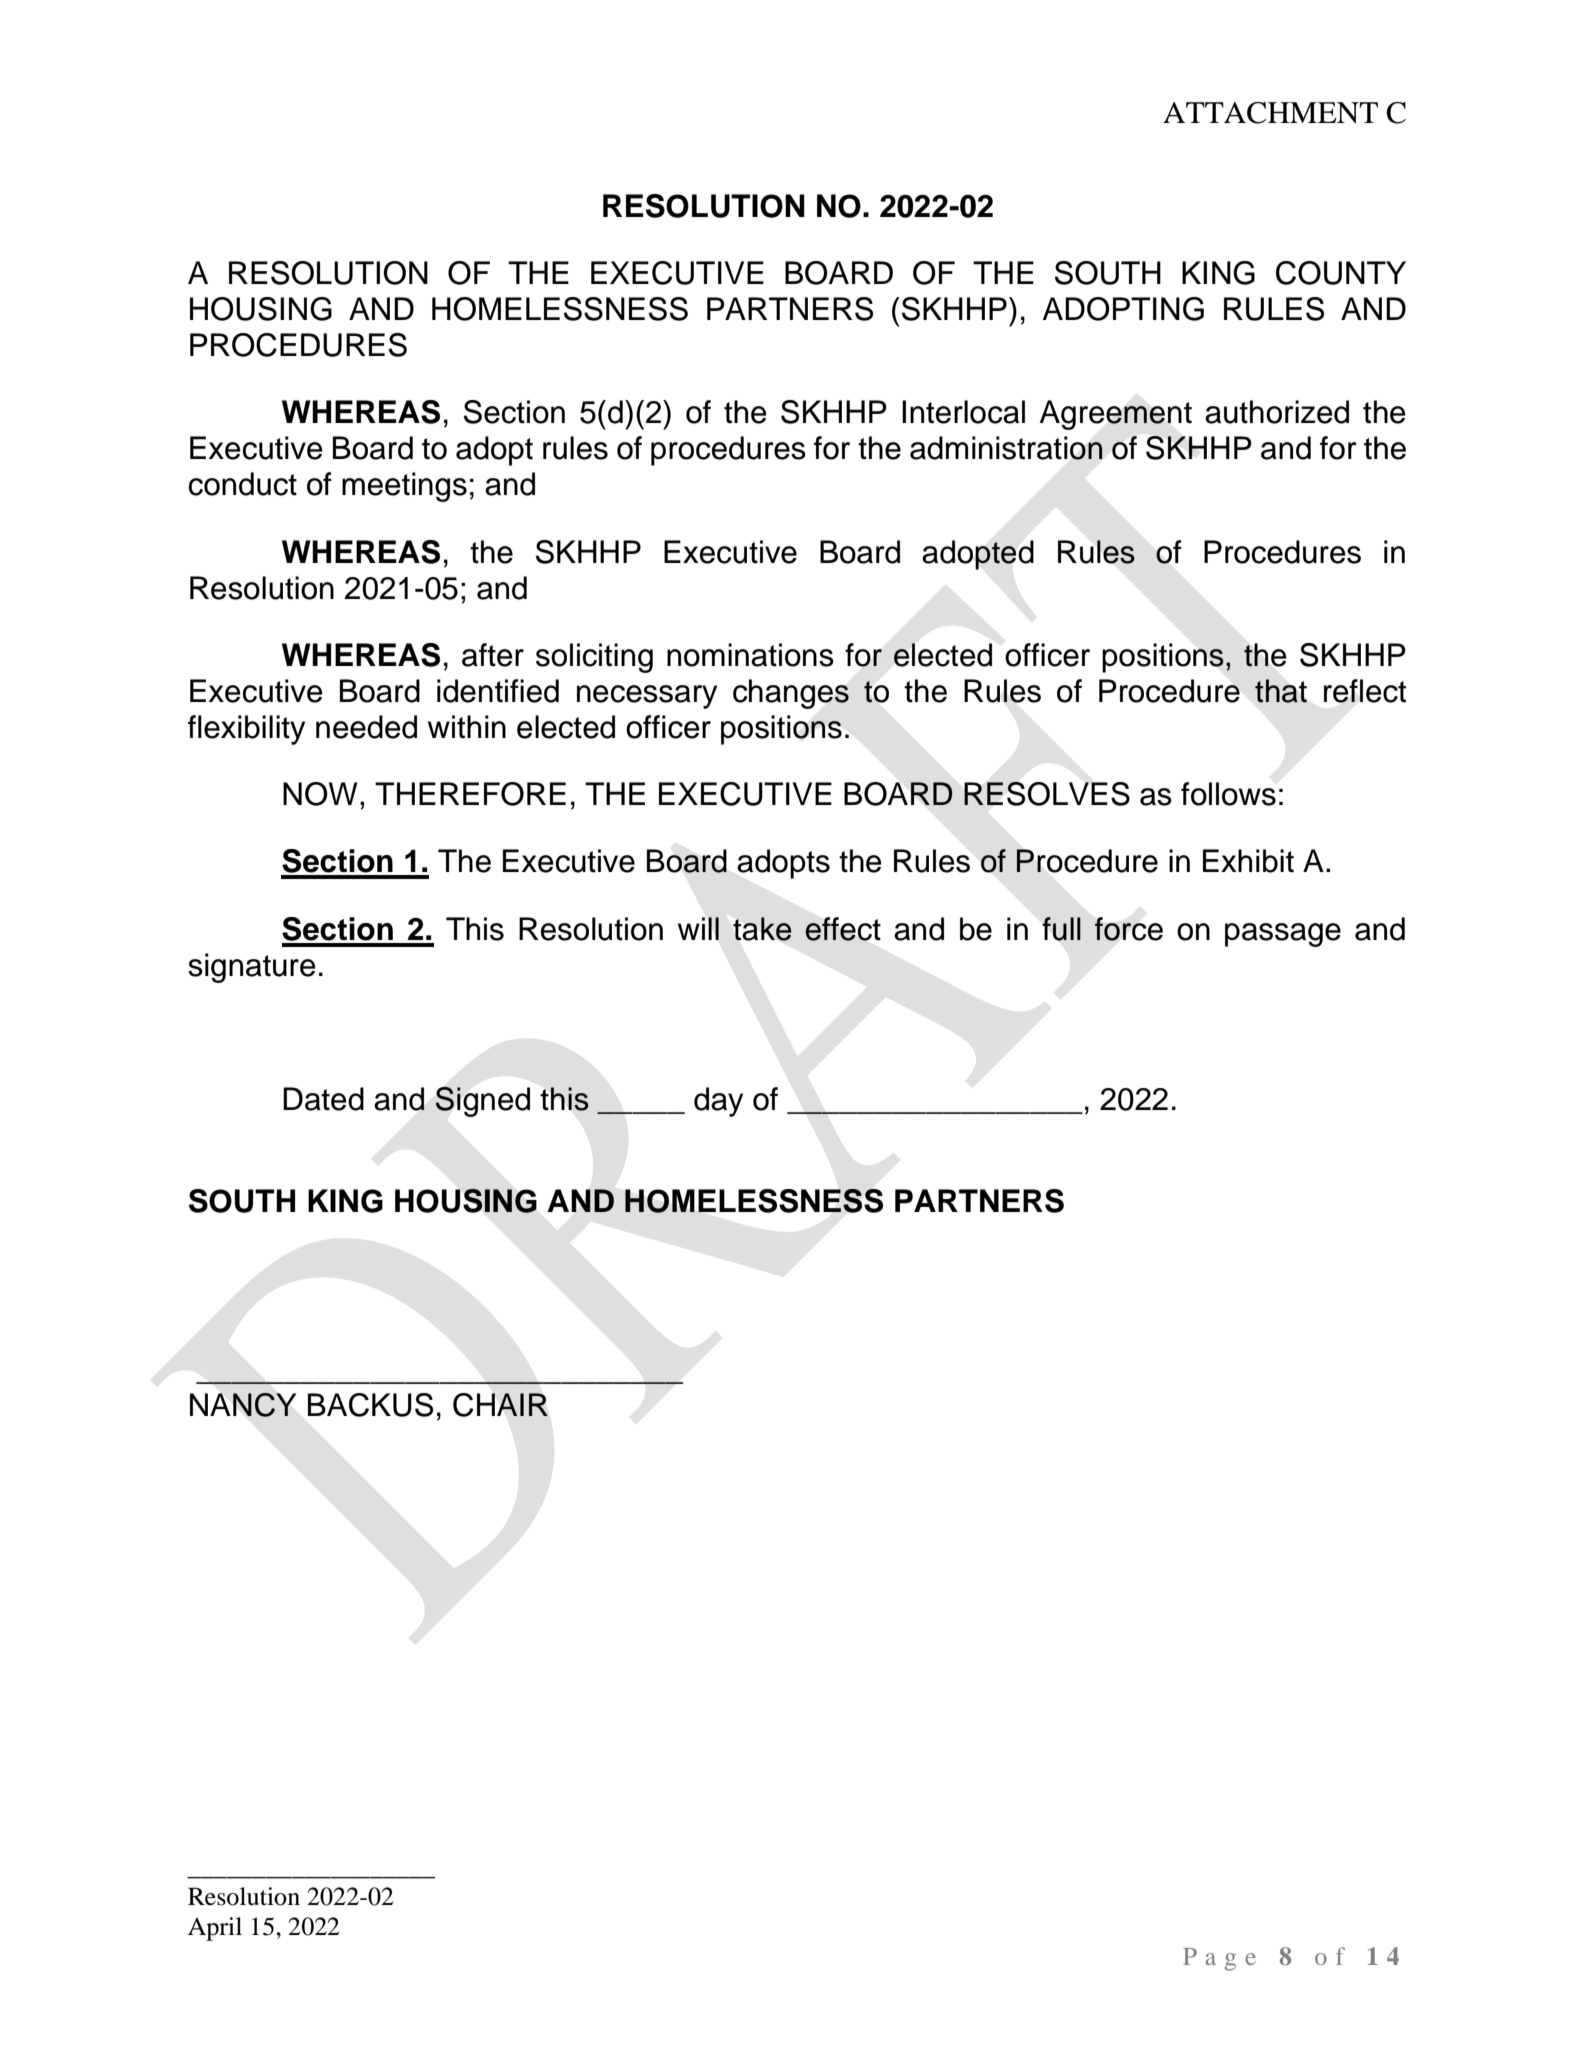 This page has height=2064, width=1595. I want to click on meetings, so click(404, 487).
